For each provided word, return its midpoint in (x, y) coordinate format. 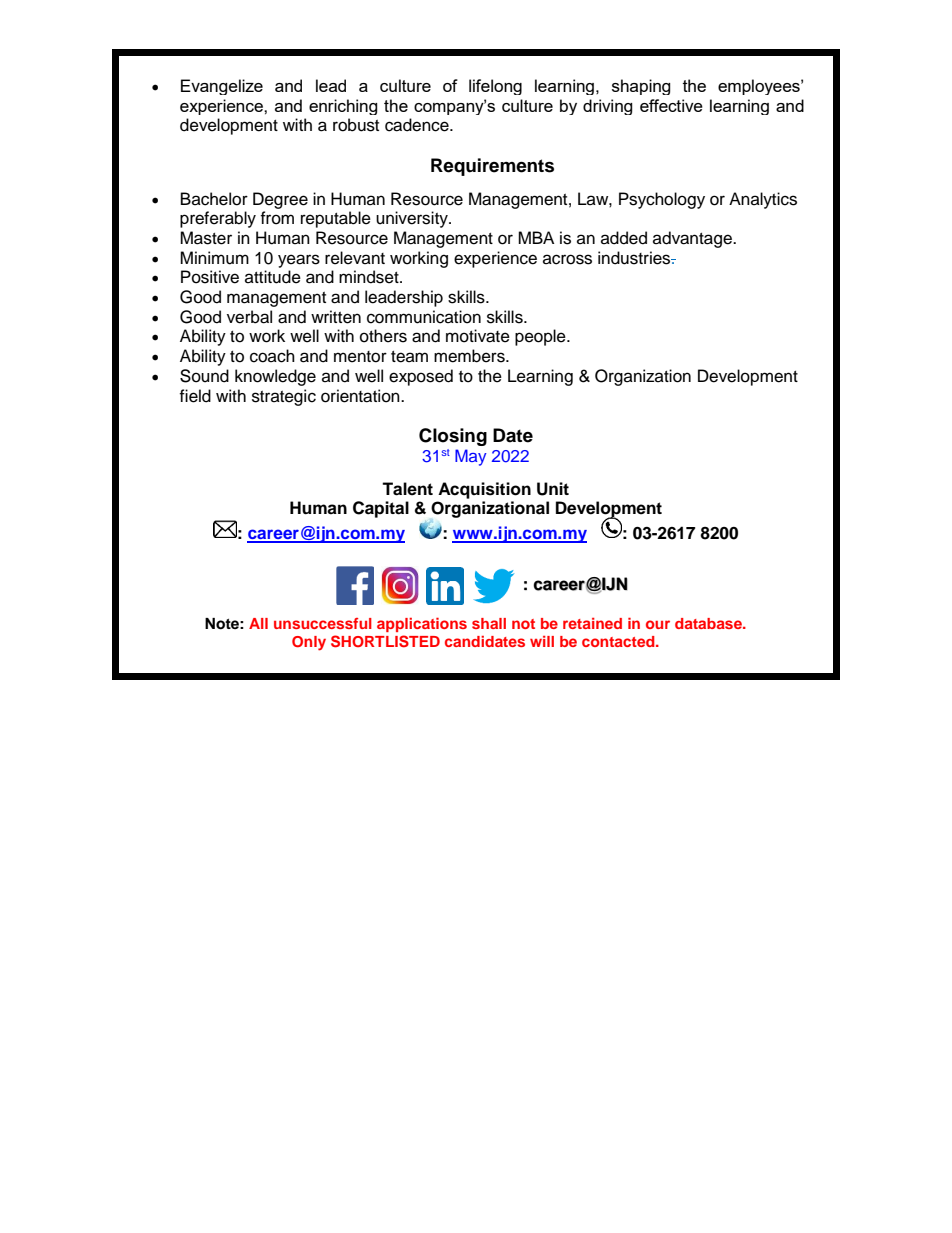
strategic (284, 397)
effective (671, 105)
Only (309, 643)
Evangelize (222, 87)
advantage (694, 239)
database (709, 623)
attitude (273, 277)
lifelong (495, 87)
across (567, 259)
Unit (553, 489)
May (471, 457)
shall (489, 623)
